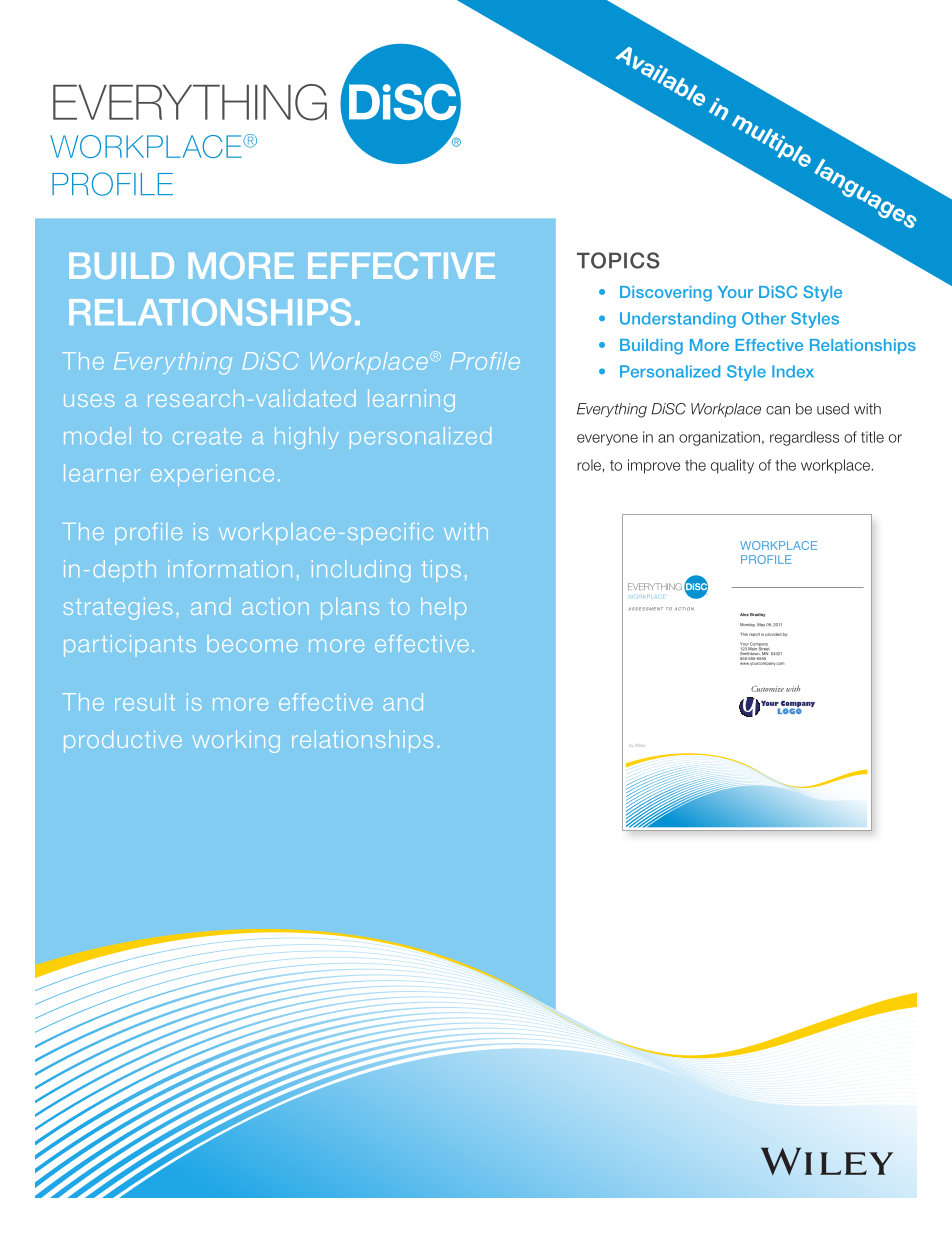 The image size is (952, 1233). What do you see at coordinates (735, 292) in the screenshot?
I see `Your` at bounding box center [735, 292].
